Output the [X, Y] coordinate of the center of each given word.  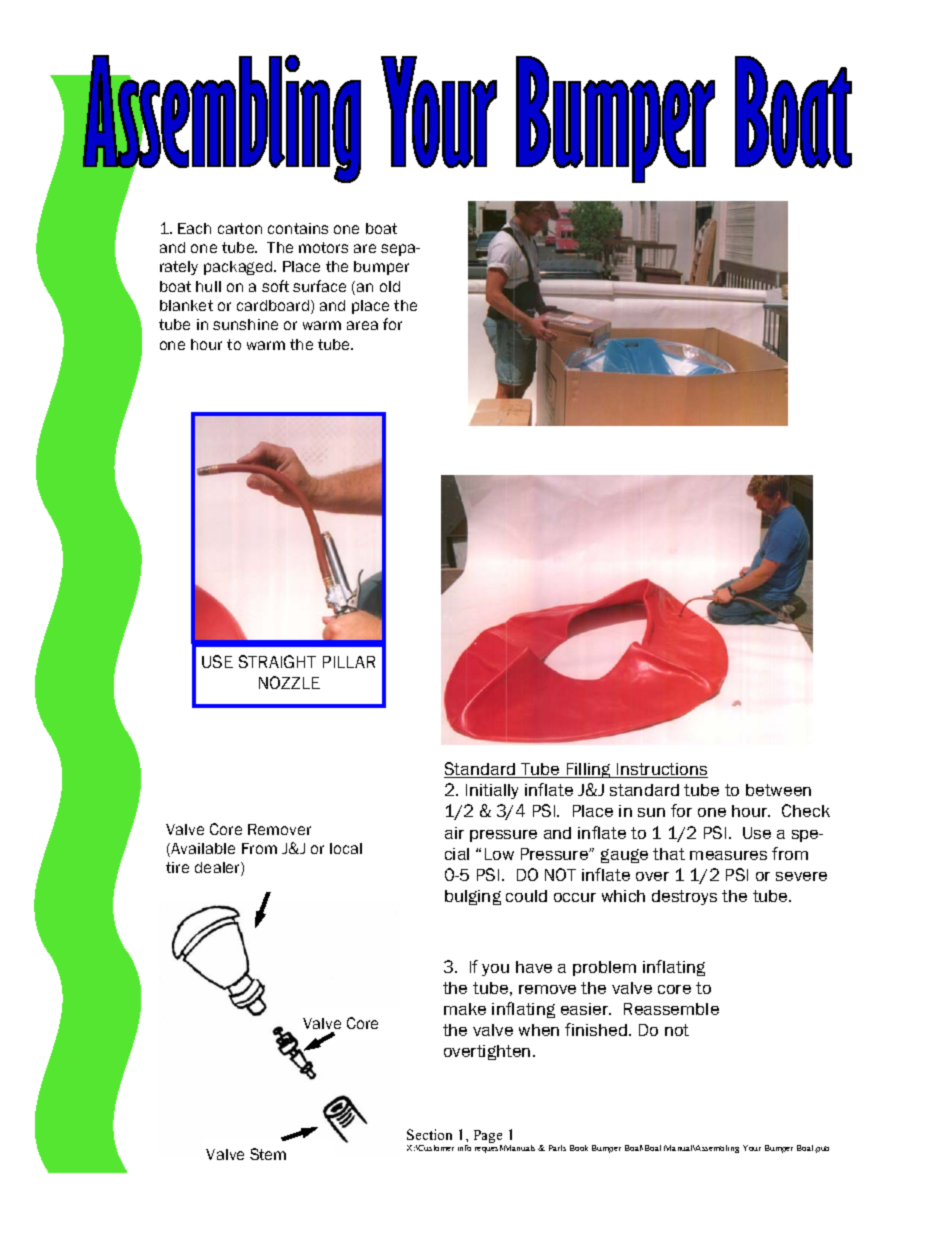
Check [806, 810]
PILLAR [349, 662]
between [778, 790]
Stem [268, 1154]
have [534, 967]
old [390, 286]
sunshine [245, 324]
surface [319, 286]
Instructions [661, 770]
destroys [684, 897]
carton [240, 228]
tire [177, 867]
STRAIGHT [277, 661]
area [362, 325]
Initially [492, 791]
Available [202, 850]
